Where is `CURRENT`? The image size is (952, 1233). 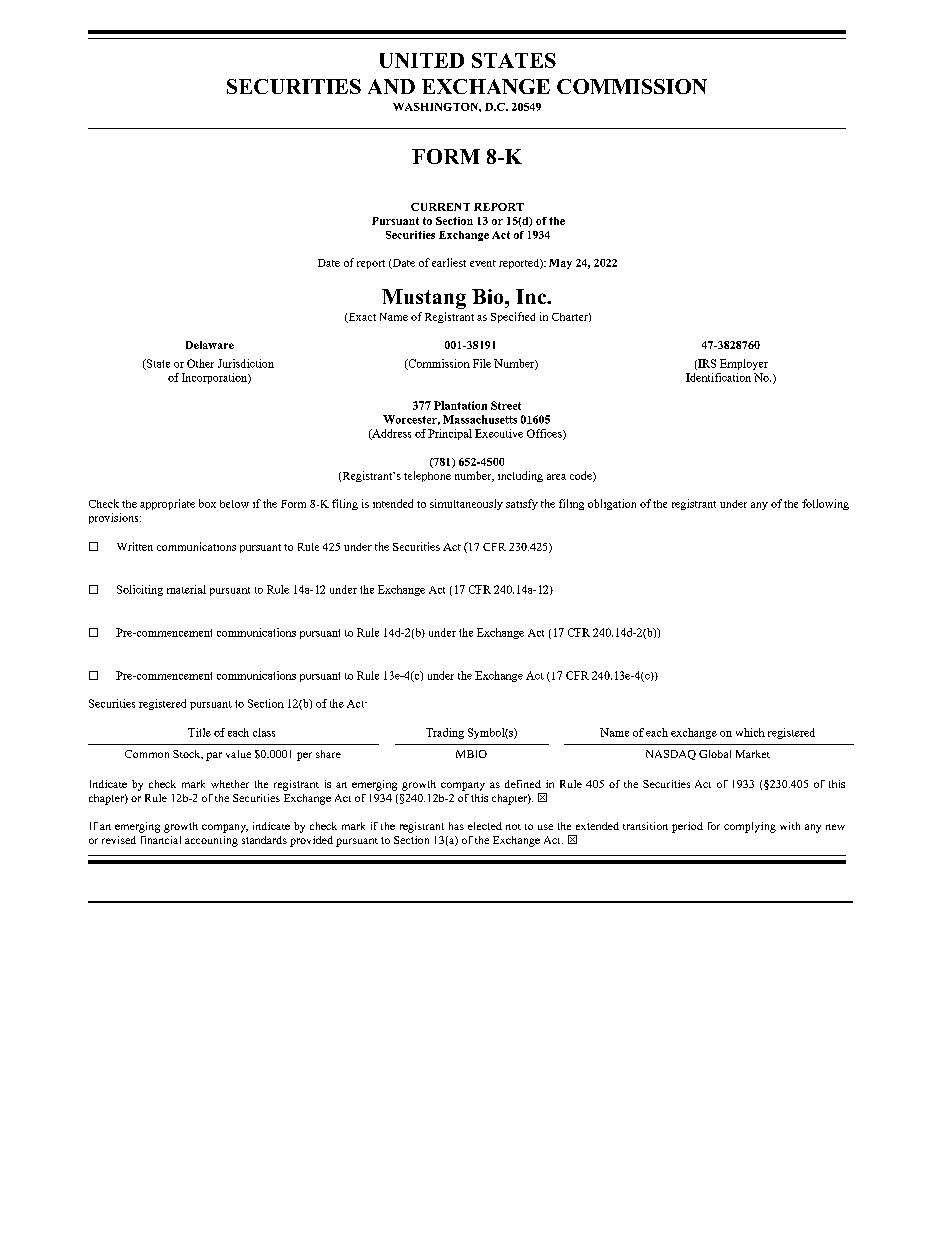 CURRENT is located at coordinates (440, 207).
